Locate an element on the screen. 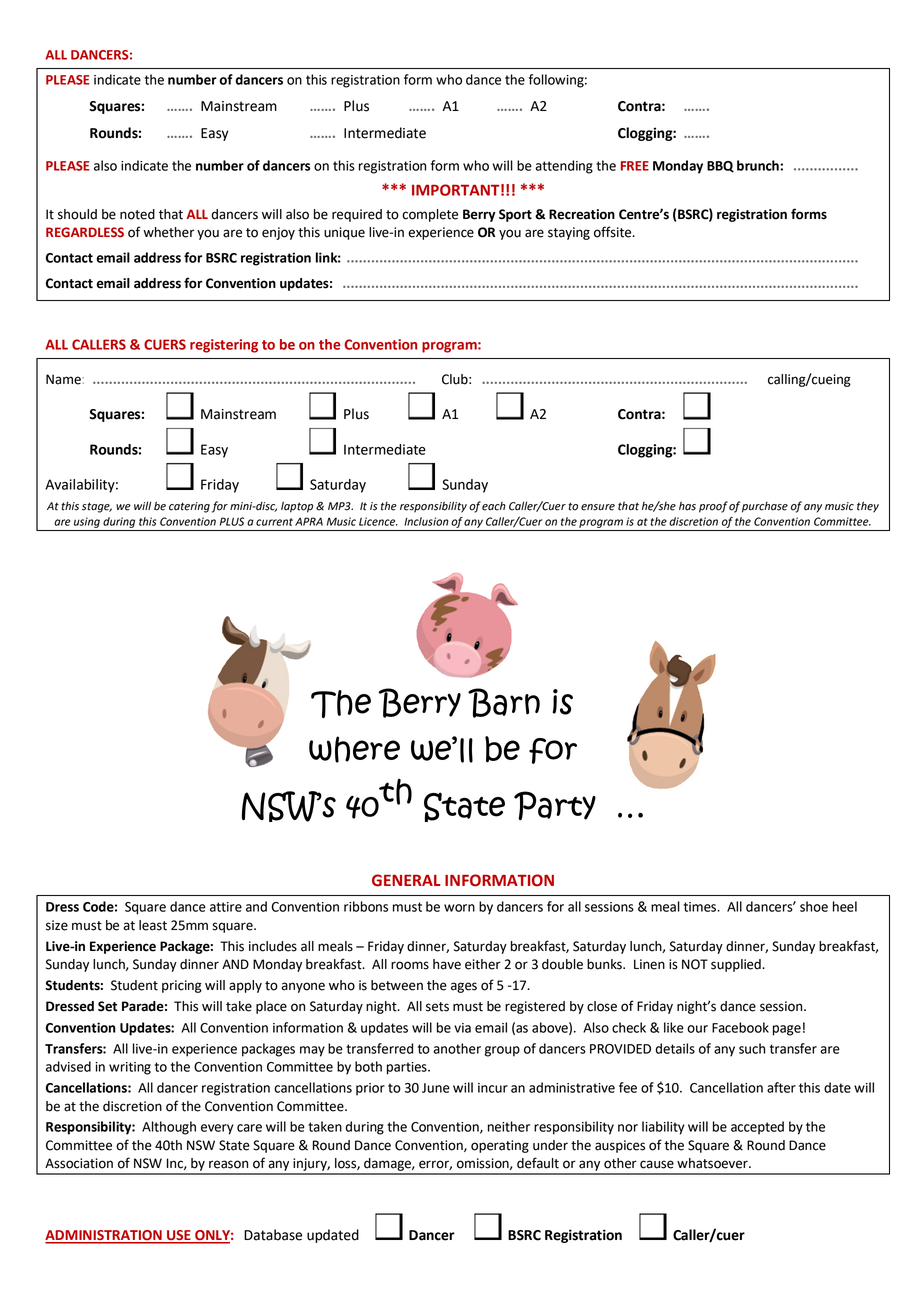  where is located at coordinates (354, 749).
